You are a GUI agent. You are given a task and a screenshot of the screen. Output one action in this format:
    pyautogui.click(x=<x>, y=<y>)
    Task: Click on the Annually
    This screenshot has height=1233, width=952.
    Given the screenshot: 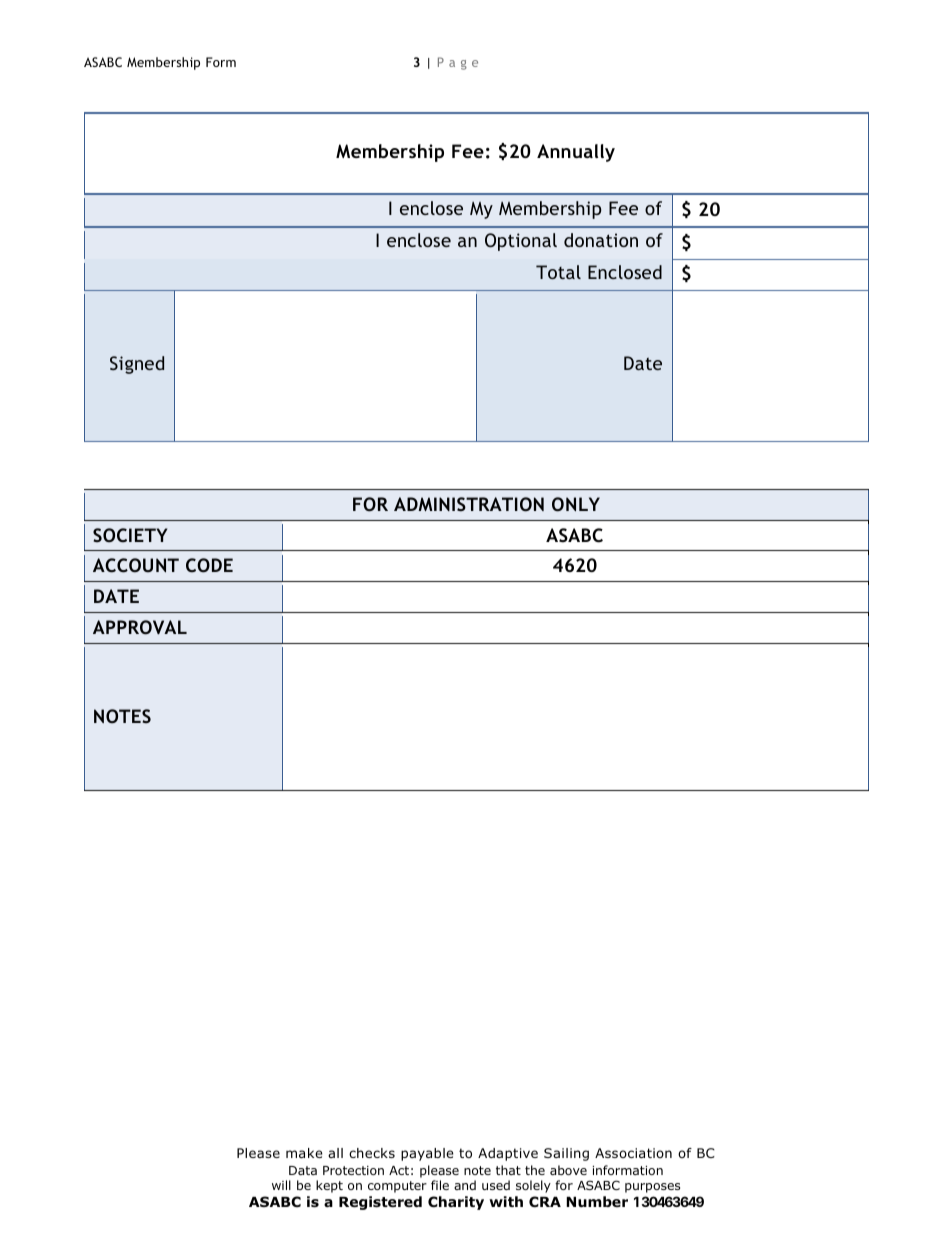 What is the action you would take?
    pyautogui.click(x=576, y=153)
